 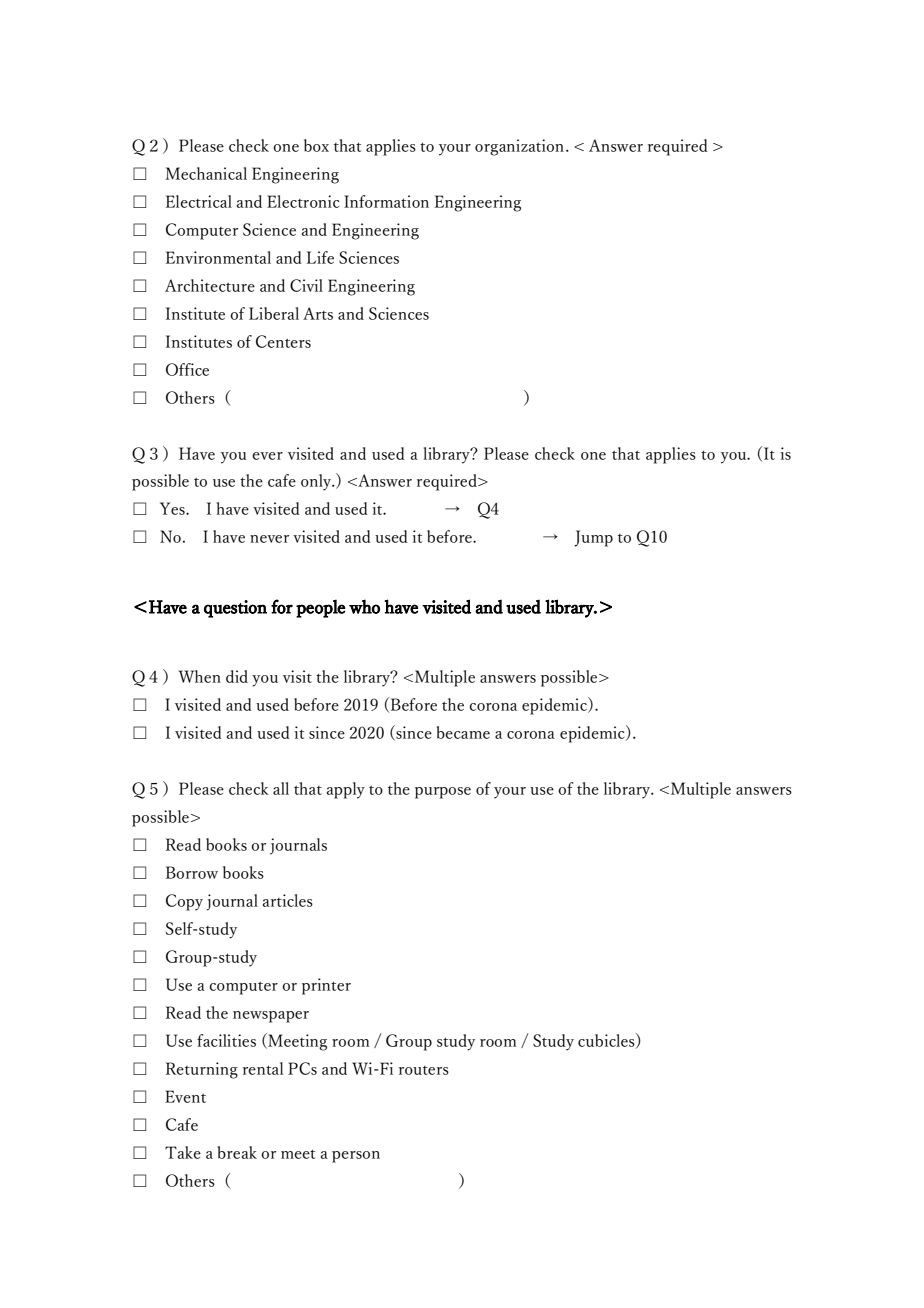 What do you see at coordinates (281, 788) in the screenshot?
I see `all` at bounding box center [281, 788].
